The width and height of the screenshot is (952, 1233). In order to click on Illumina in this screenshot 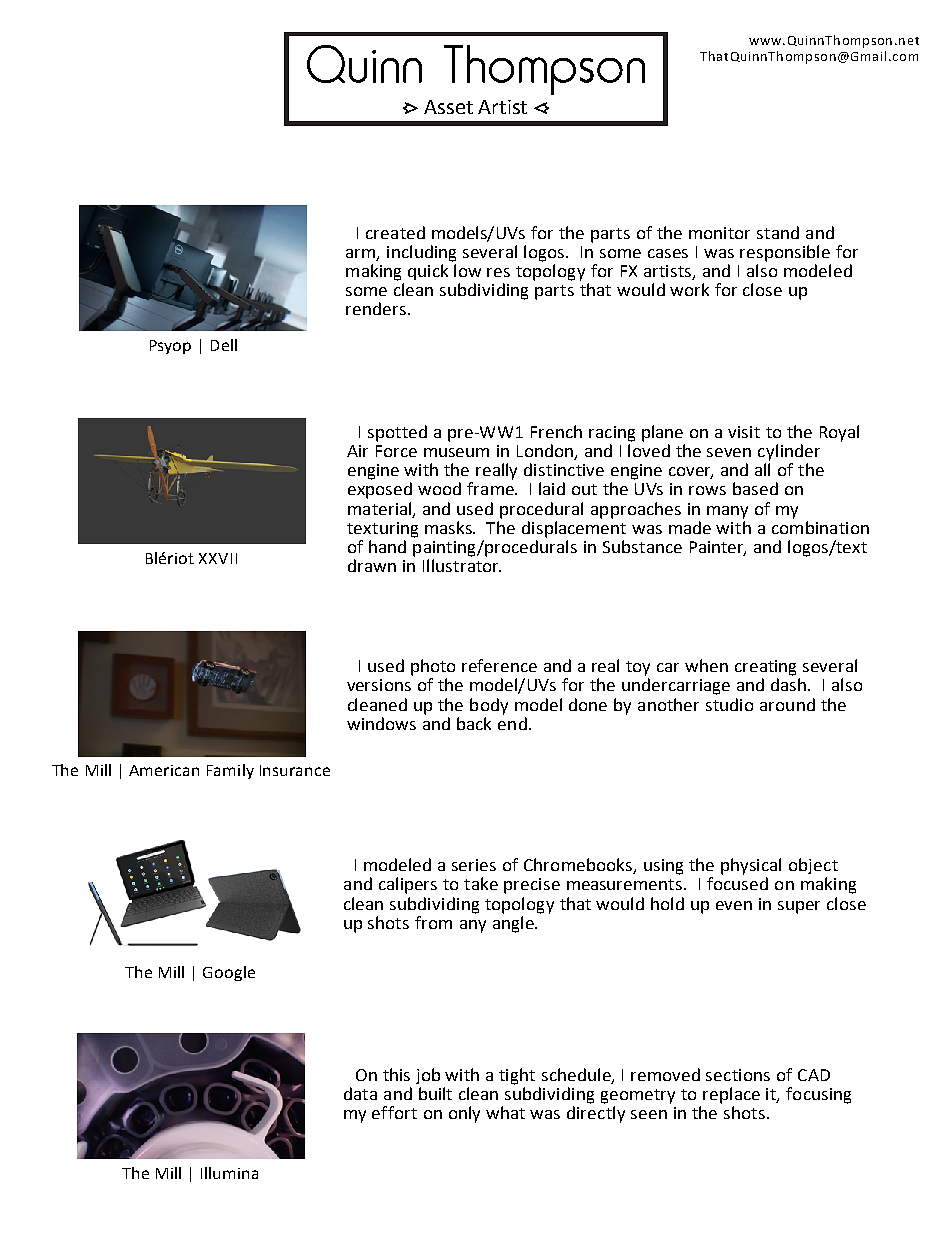, I will do `click(229, 1173)`.
